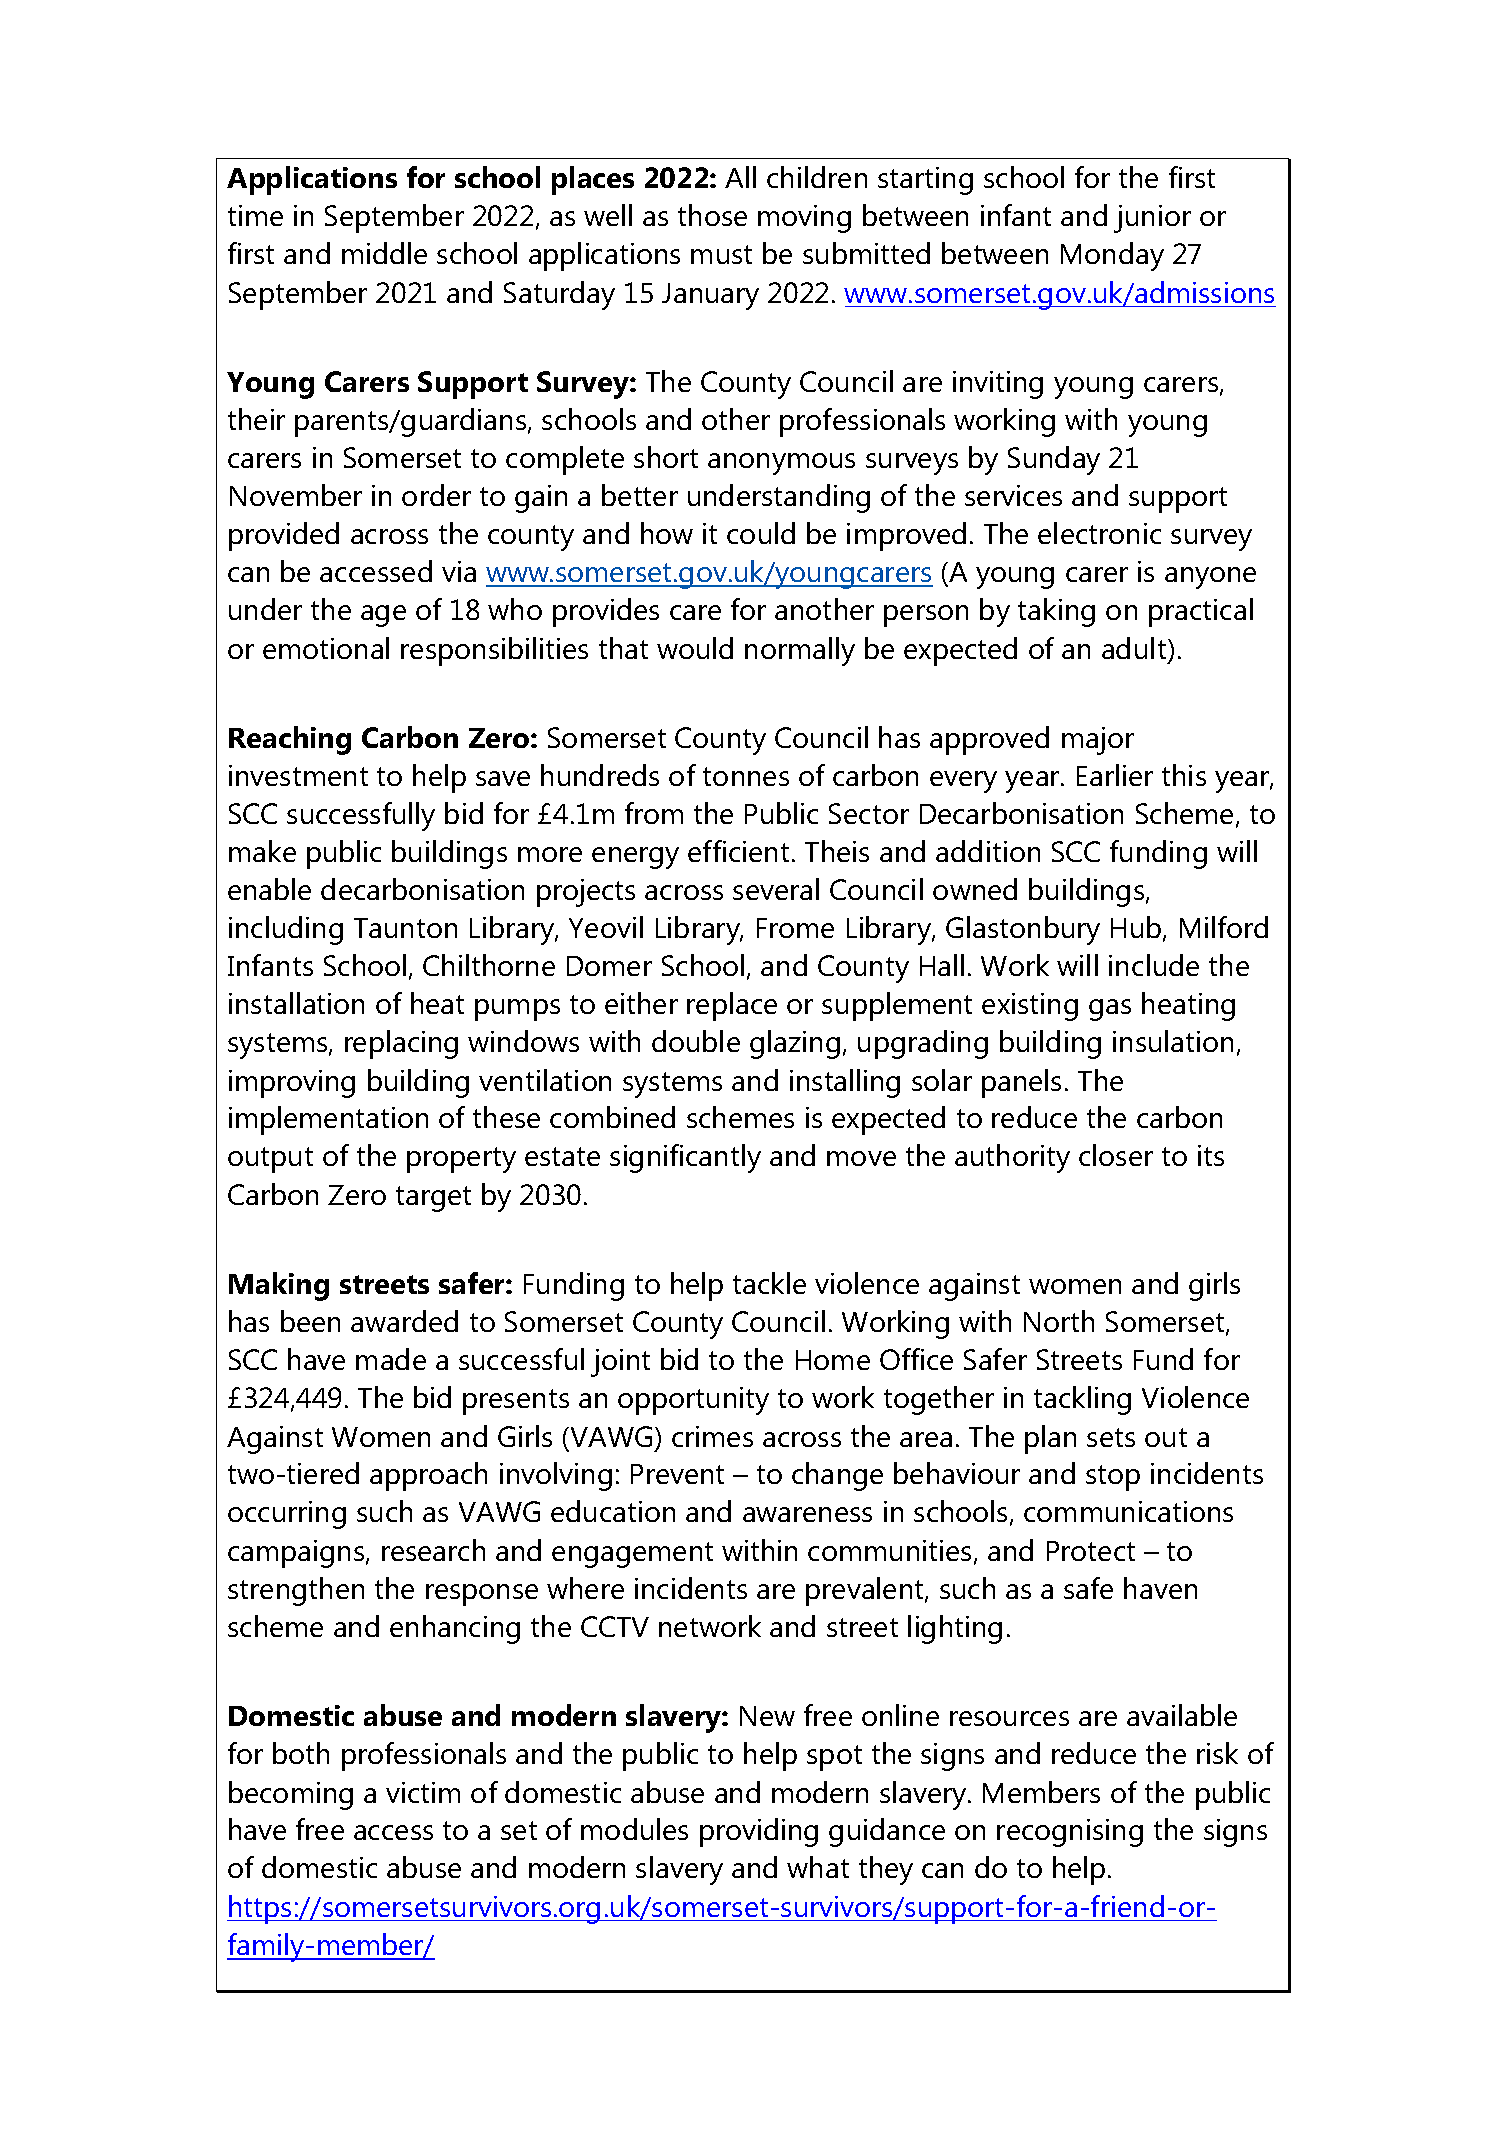 The width and height of the screenshot is (1505, 2131). What do you see at coordinates (1059, 1321) in the screenshot?
I see `North` at bounding box center [1059, 1321].
